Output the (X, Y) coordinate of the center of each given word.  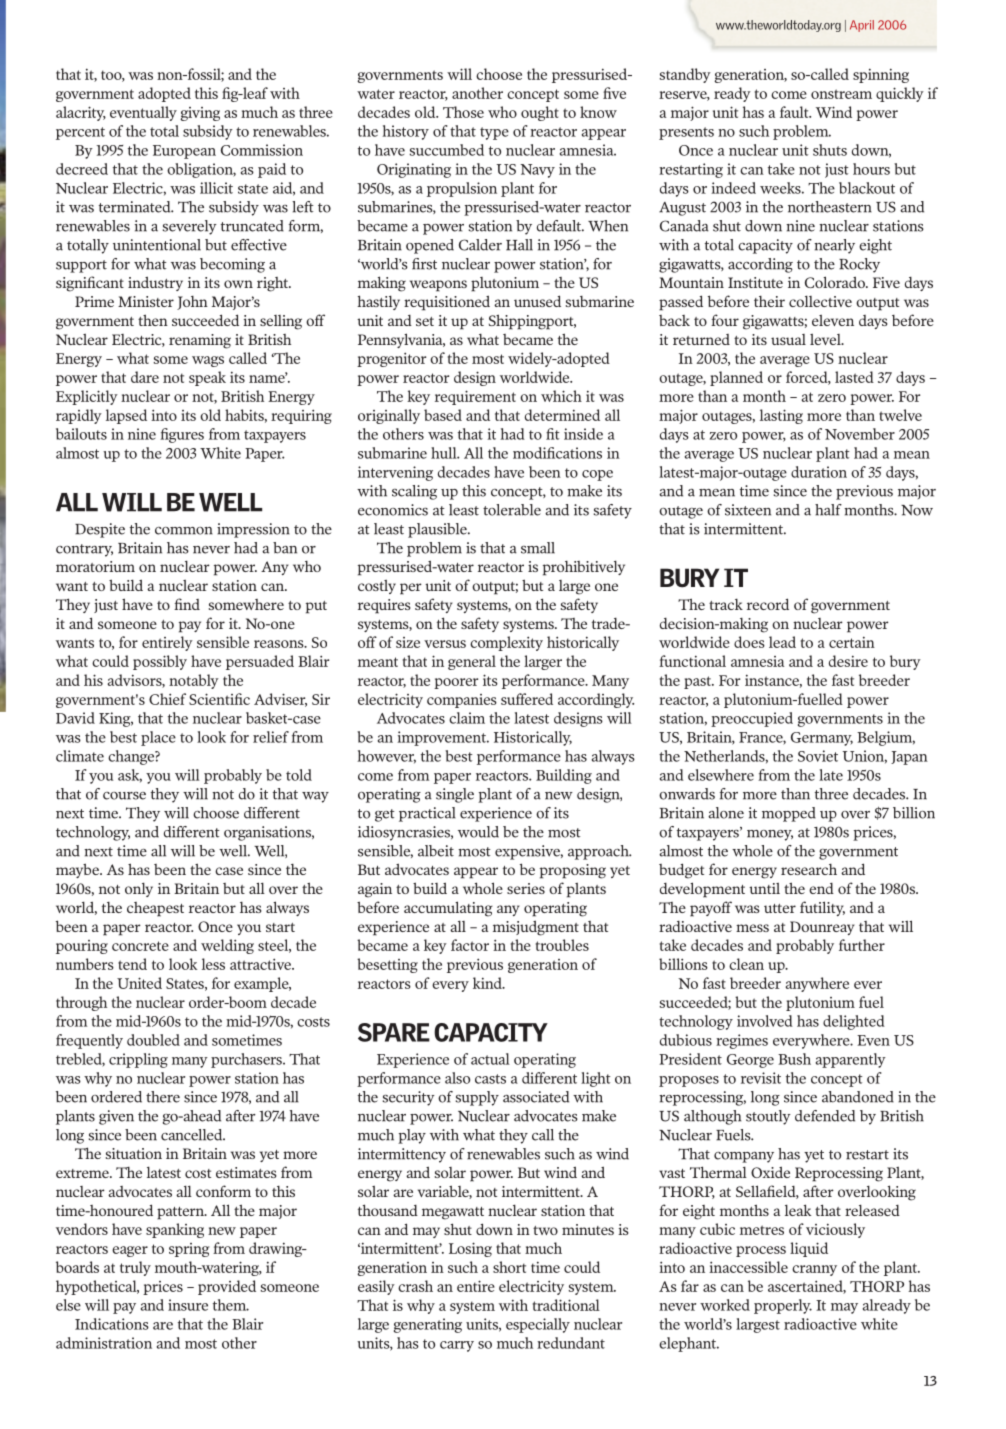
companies (462, 701)
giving (200, 114)
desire (848, 661)
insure (188, 1305)
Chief (167, 699)
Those (463, 112)
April (862, 26)
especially (538, 1325)
